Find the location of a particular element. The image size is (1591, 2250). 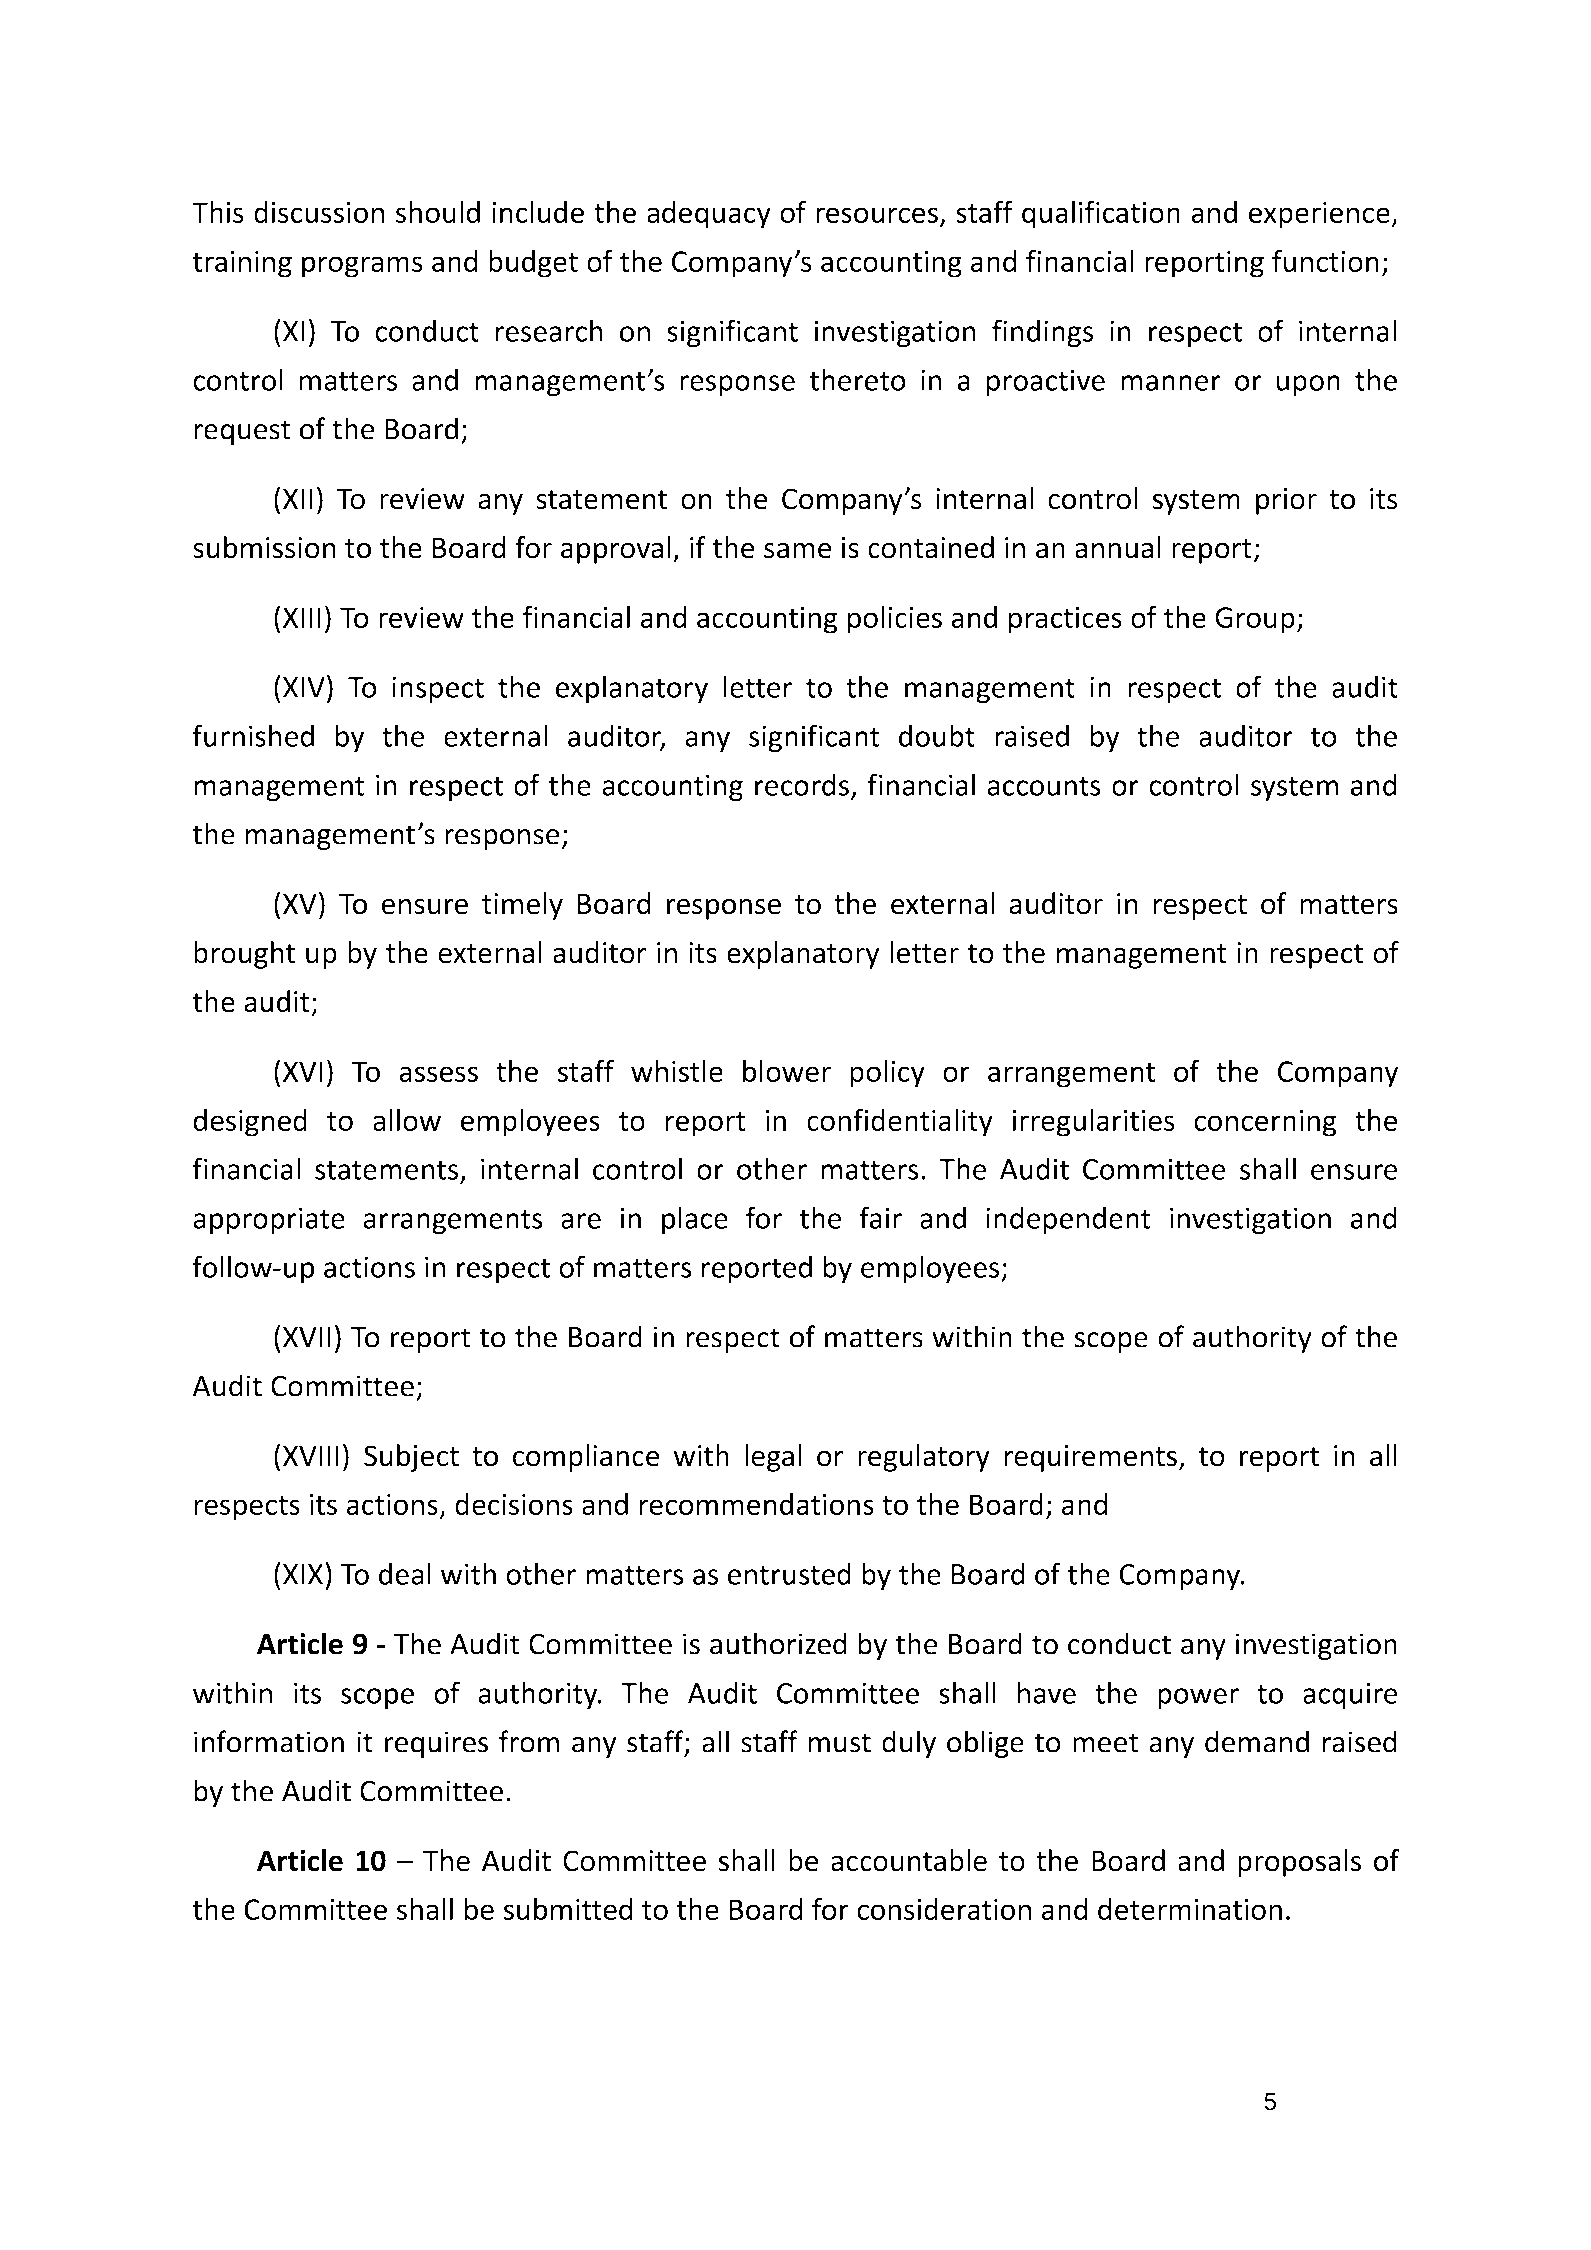

requires is located at coordinates (436, 1744).
